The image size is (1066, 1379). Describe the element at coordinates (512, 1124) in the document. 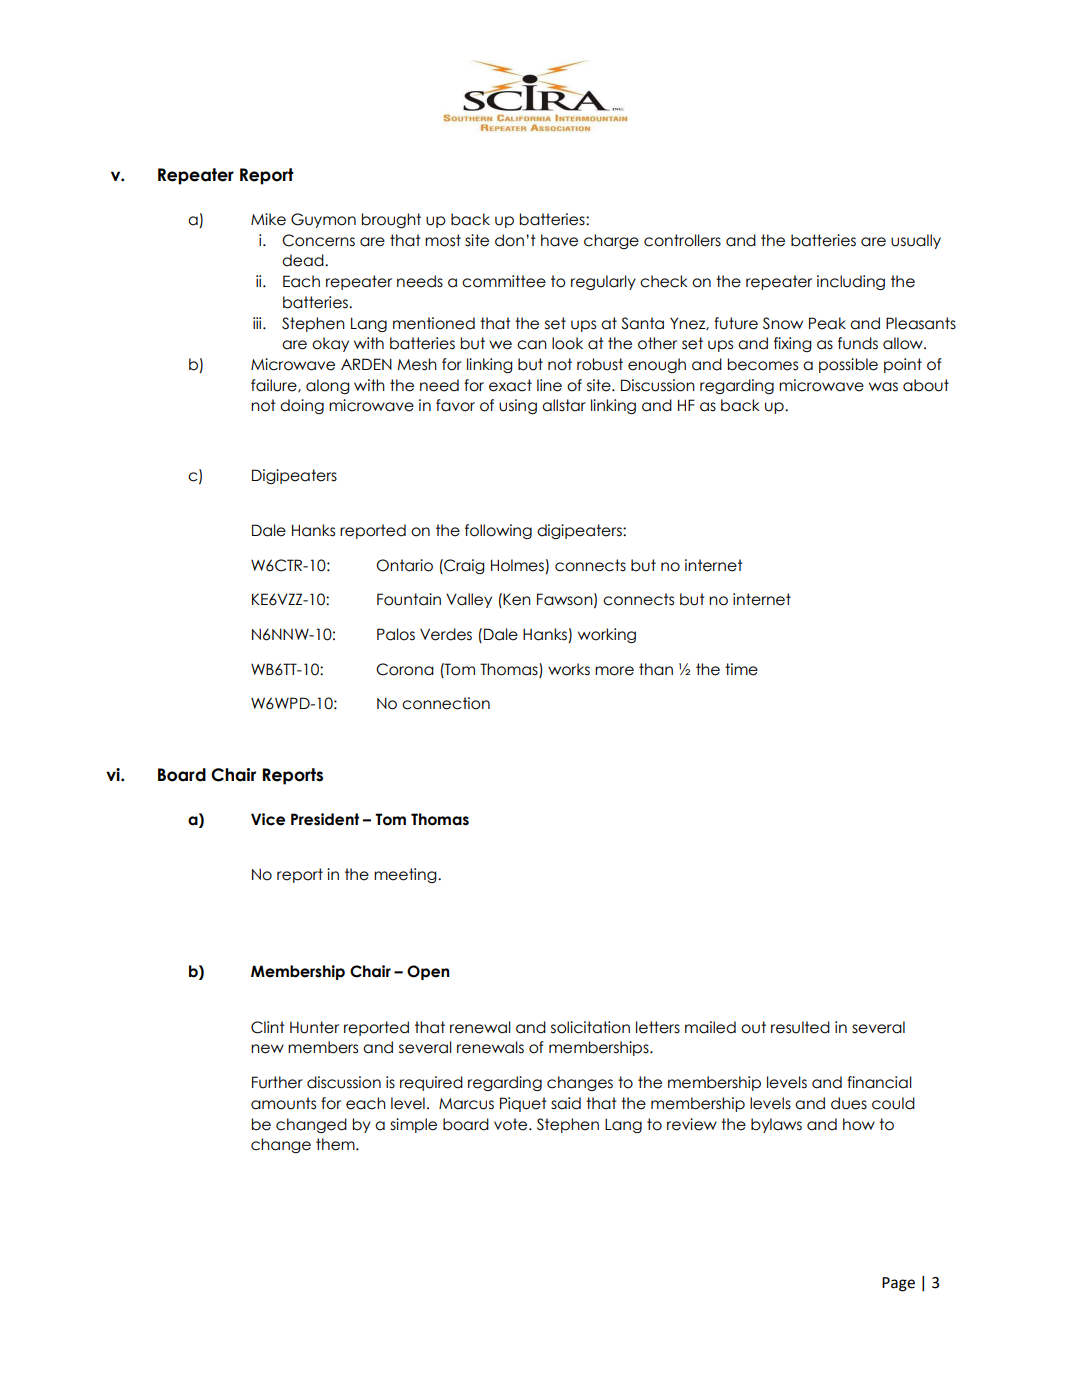

I see `vote` at that location.
